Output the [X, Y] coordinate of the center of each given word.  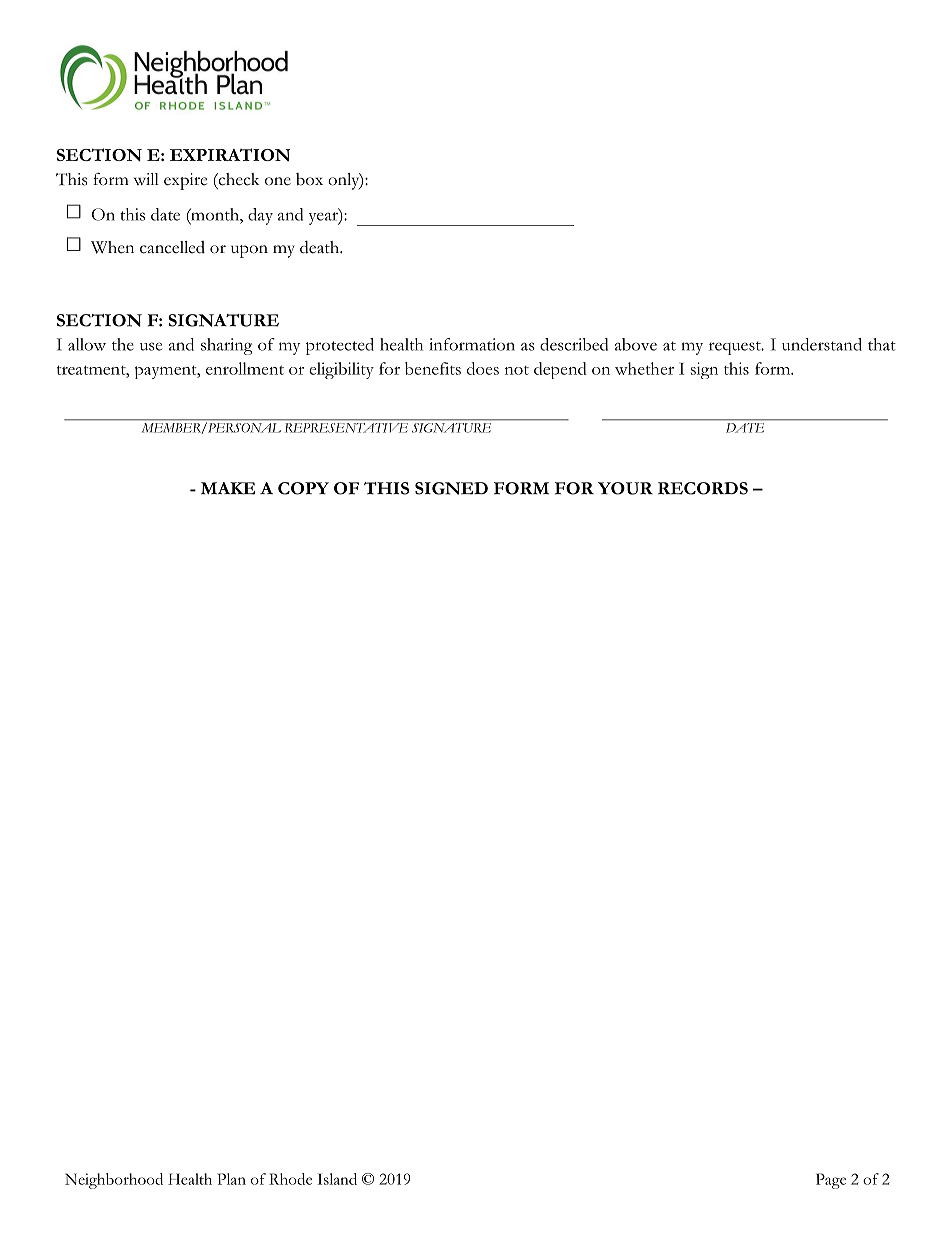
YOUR [625, 488]
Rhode [290, 1179]
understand [822, 344]
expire [185, 181]
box [309, 179]
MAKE [228, 488]
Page [831, 1181]
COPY [303, 488]
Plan [231, 1179]
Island [337, 1179]
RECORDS [703, 488]
